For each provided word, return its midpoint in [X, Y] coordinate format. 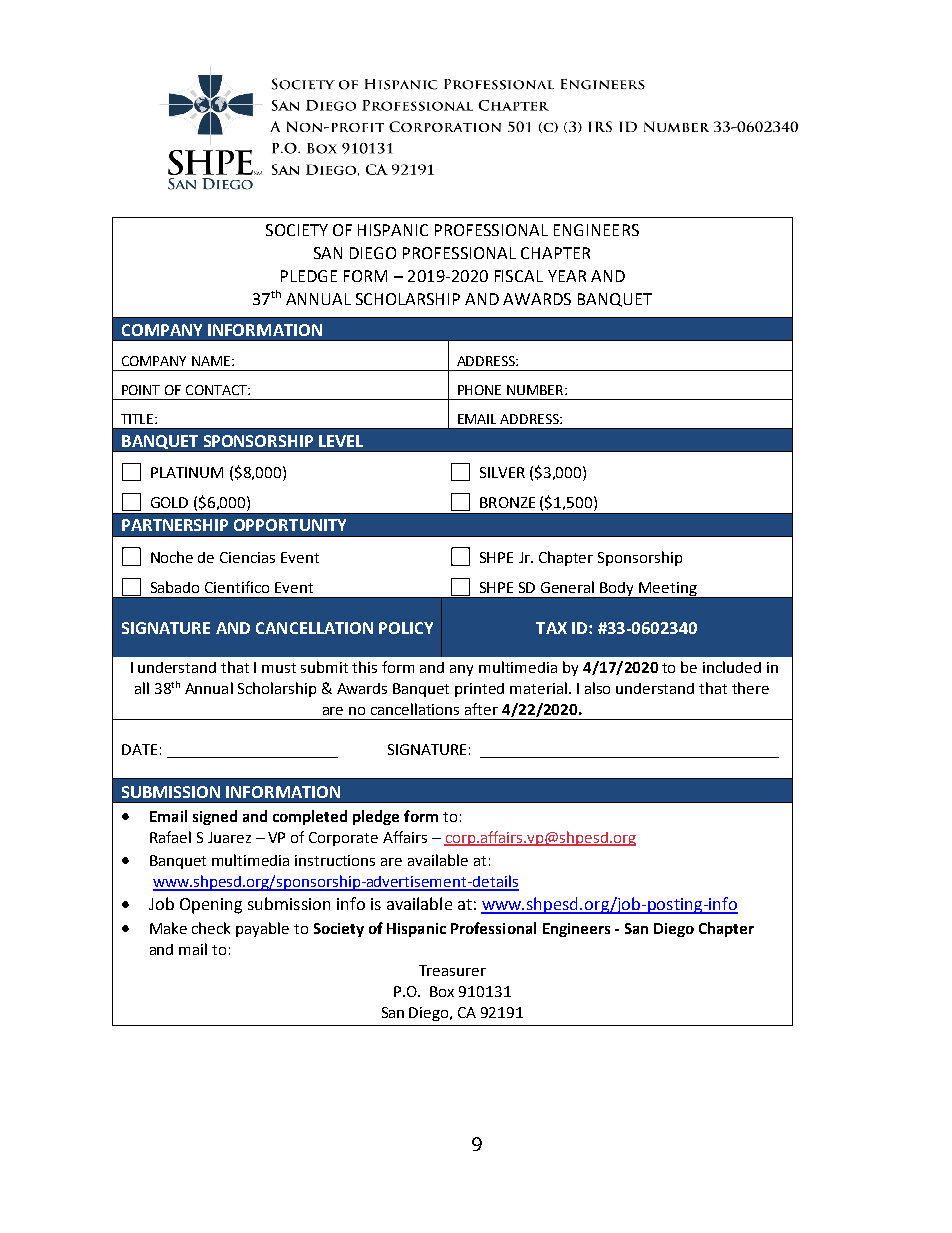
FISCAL [519, 276]
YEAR [567, 276]
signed [215, 817]
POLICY [406, 628]
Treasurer [452, 970]
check [211, 928]
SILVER [502, 472]
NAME [212, 361]
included [732, 667]
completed [310, 817]
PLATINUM [187, 472]
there [750, 688]
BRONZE [507, 502]
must [279, 668]
